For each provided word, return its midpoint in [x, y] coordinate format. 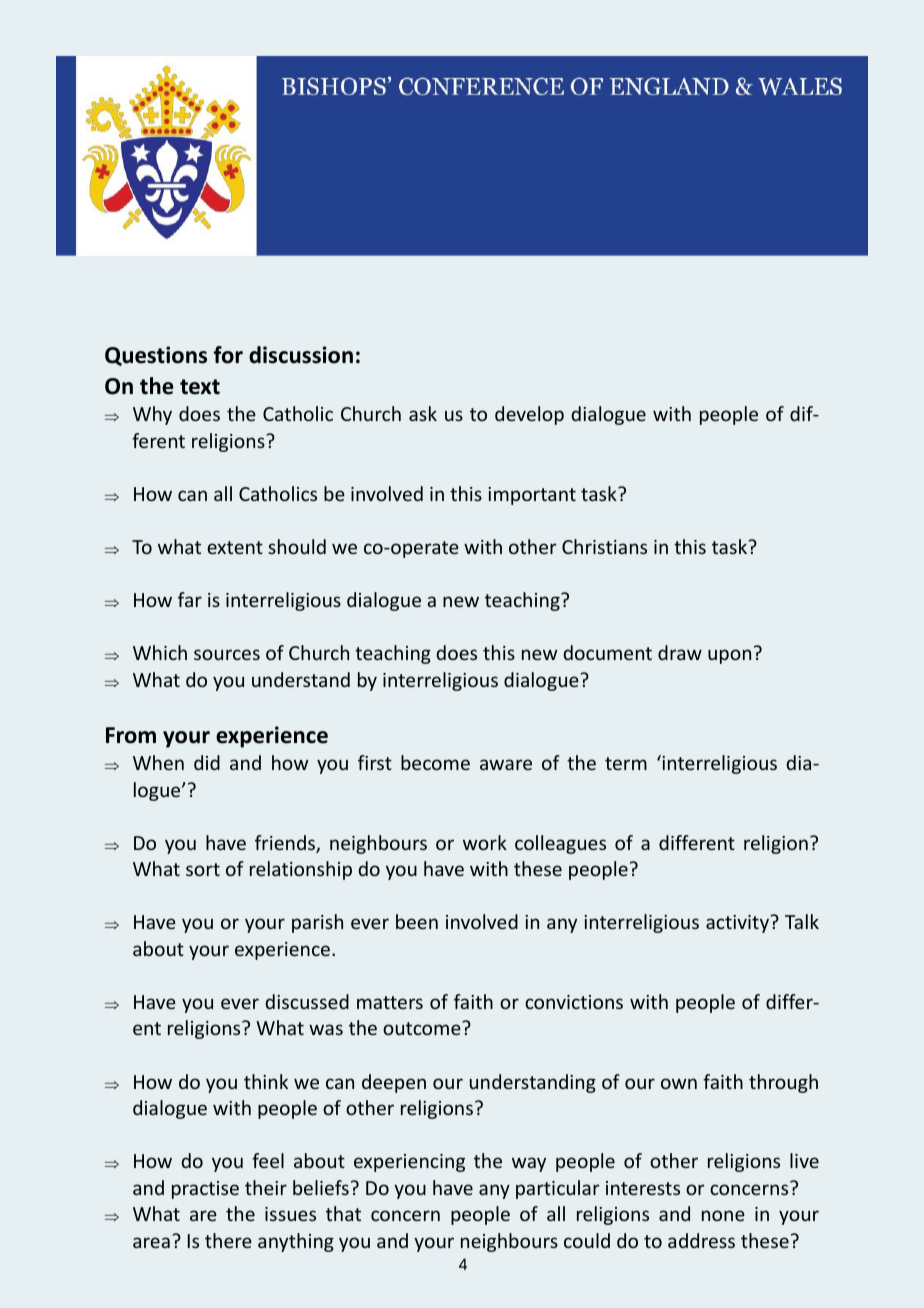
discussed [307, 1001]
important [532, 496]
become [435, 762]
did [207, 762]
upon [729, 656]
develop [529, 415]
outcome [423, 1028]
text [200, 387]
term [626, 763]
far [190, 599]
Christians [604, 546]
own [679, 1083]
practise [205, 1190]
